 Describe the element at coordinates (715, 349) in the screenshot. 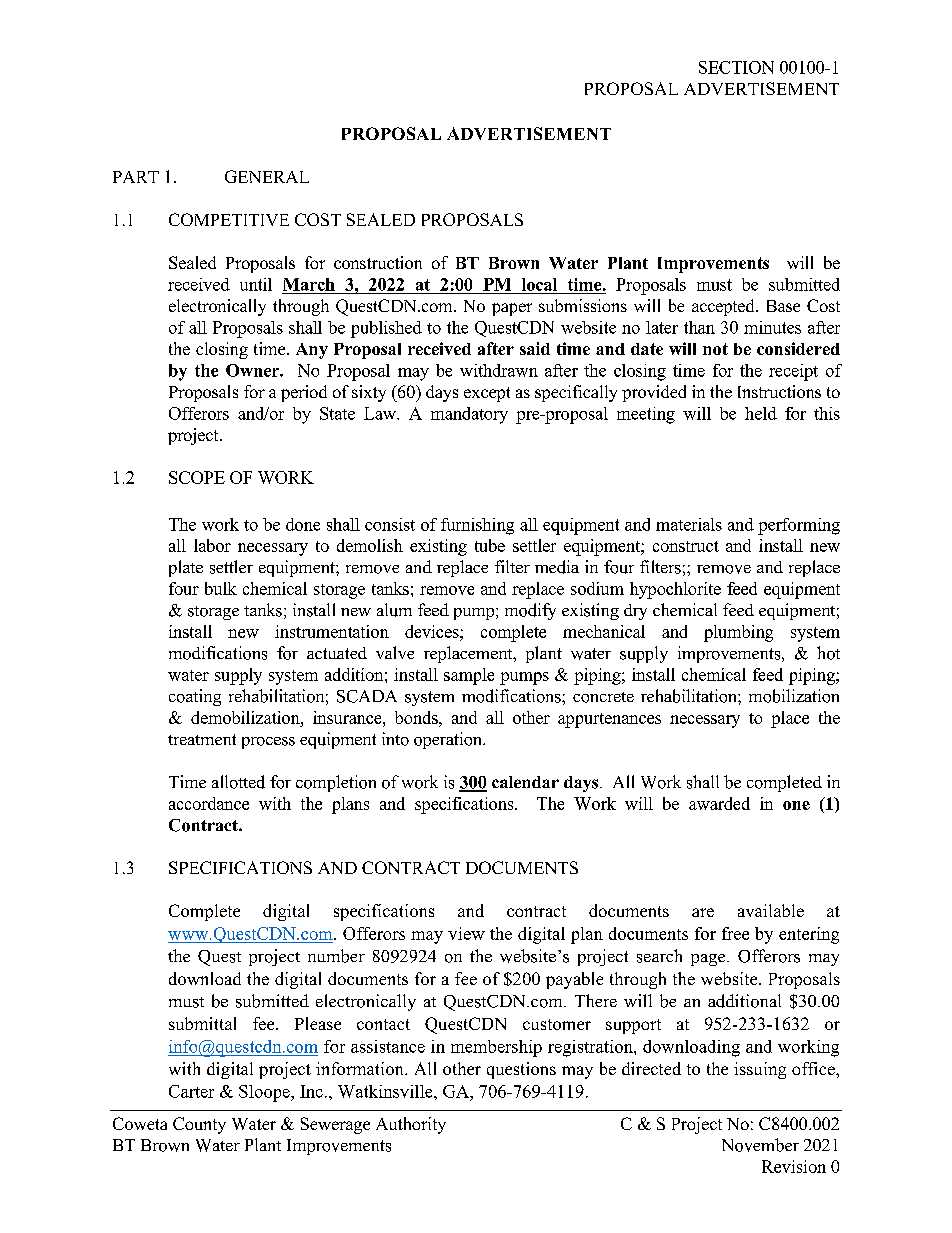

I see `not` at that location.
